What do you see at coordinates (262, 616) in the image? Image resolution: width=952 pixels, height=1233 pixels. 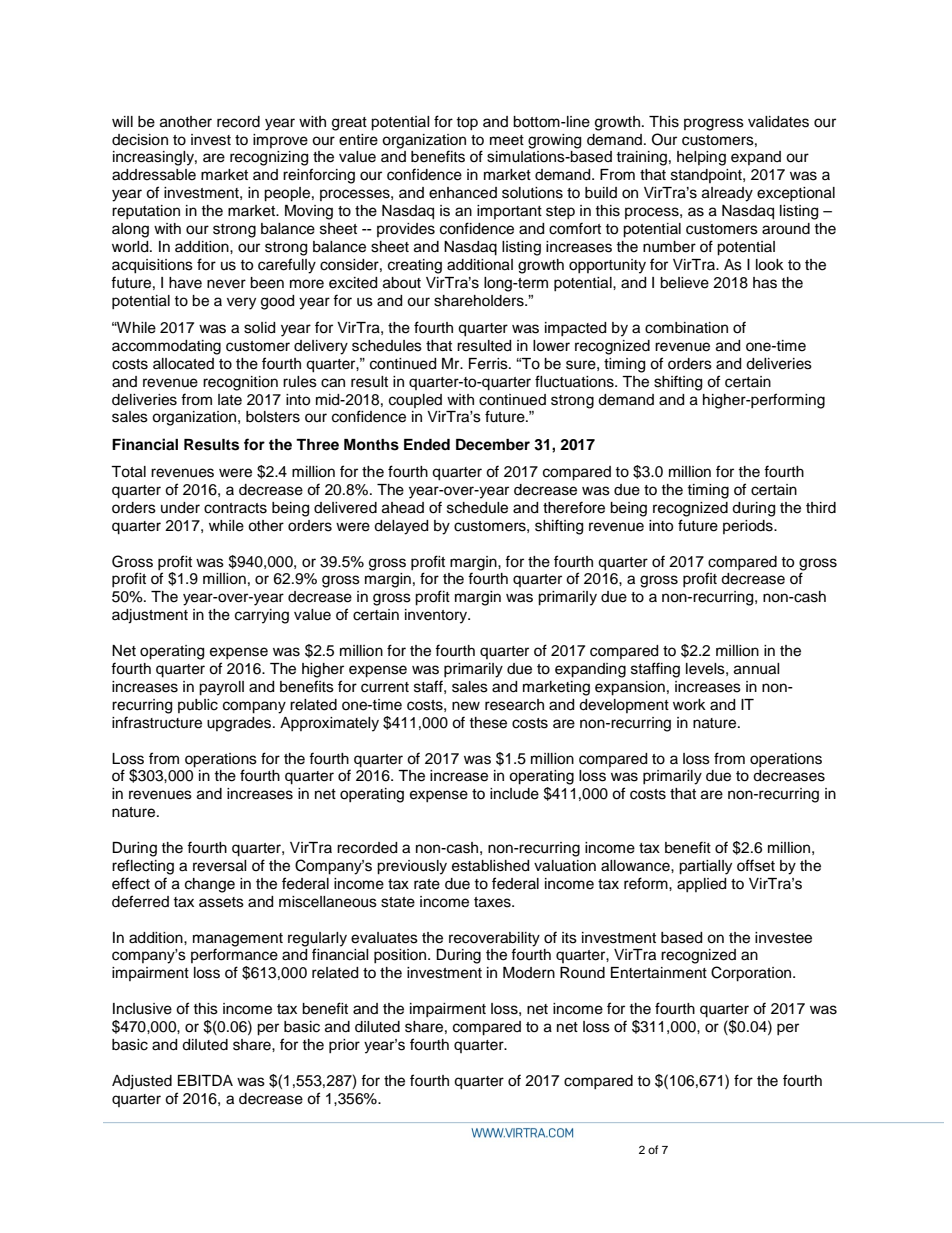 I see `carrying` at bounding box center [262, 616].
